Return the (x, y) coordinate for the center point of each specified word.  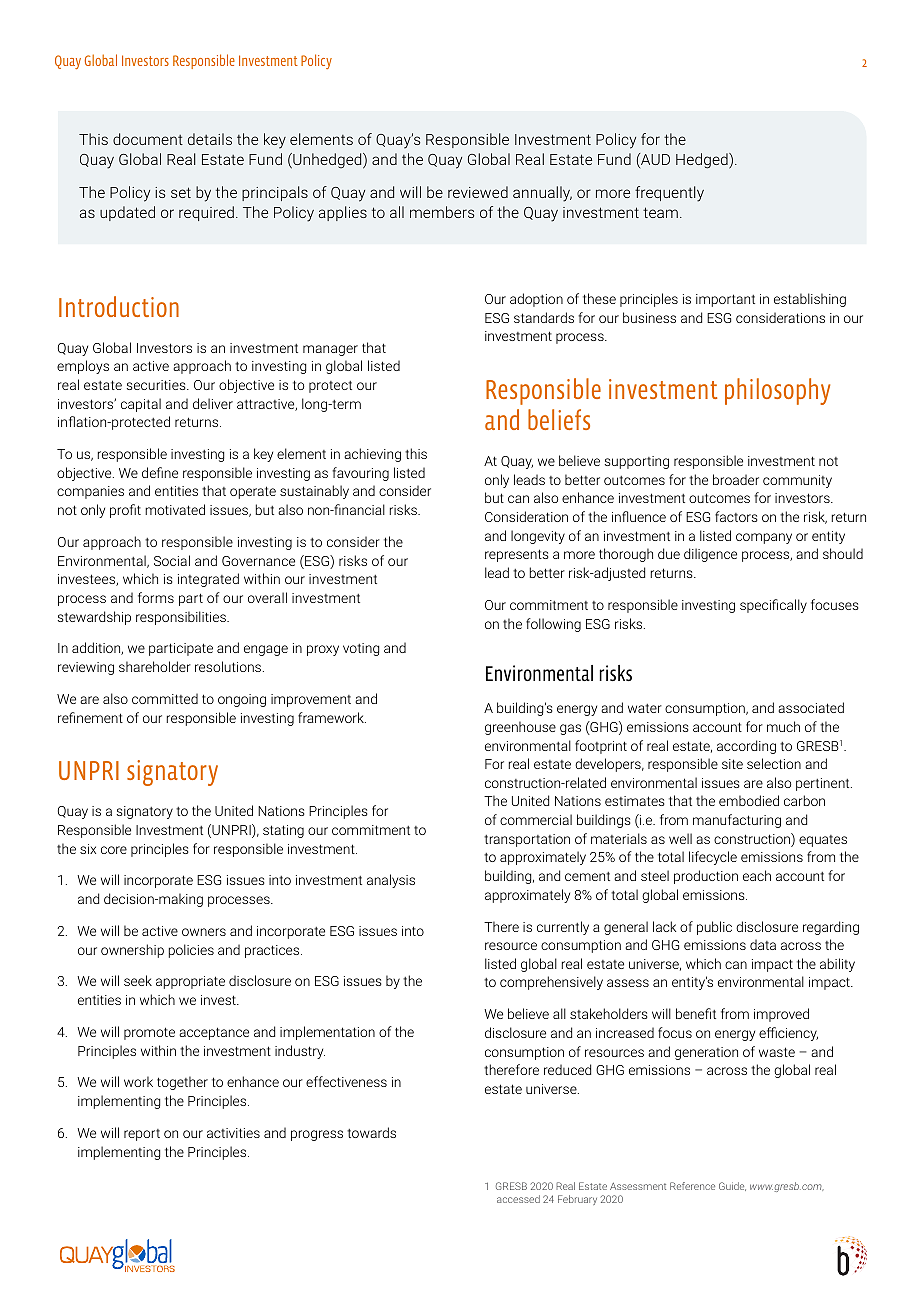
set (181, 192)
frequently (669, 194)
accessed (518, 1199)
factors (736, 516)
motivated (175, 509)
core (114, 850)
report (142, 1135)
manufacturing (737, 821)
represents (517, 555)
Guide (732, 1186)
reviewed (478, 192)
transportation (527, 840)
